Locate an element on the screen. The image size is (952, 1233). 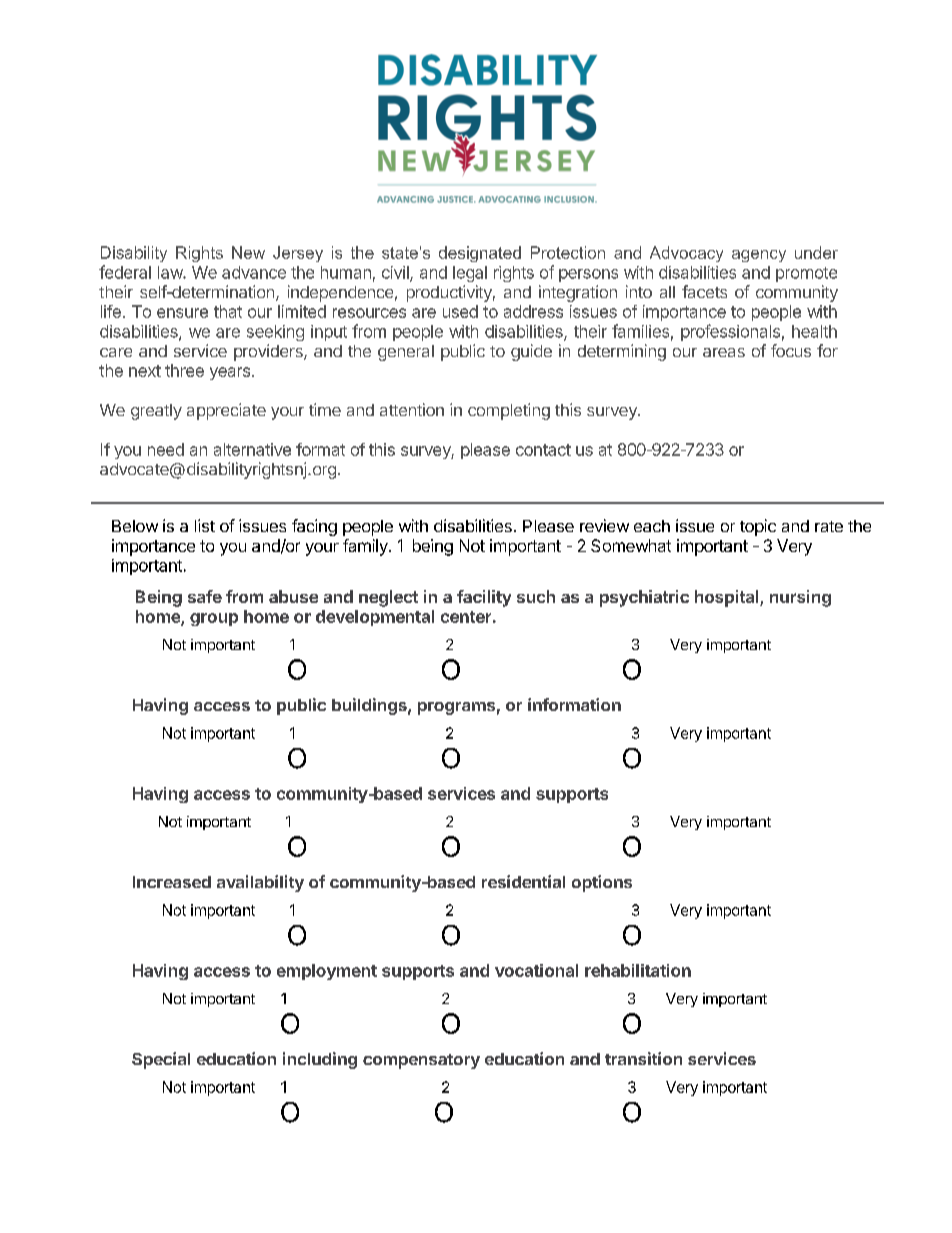
options is located at coordinates (602, 883).
